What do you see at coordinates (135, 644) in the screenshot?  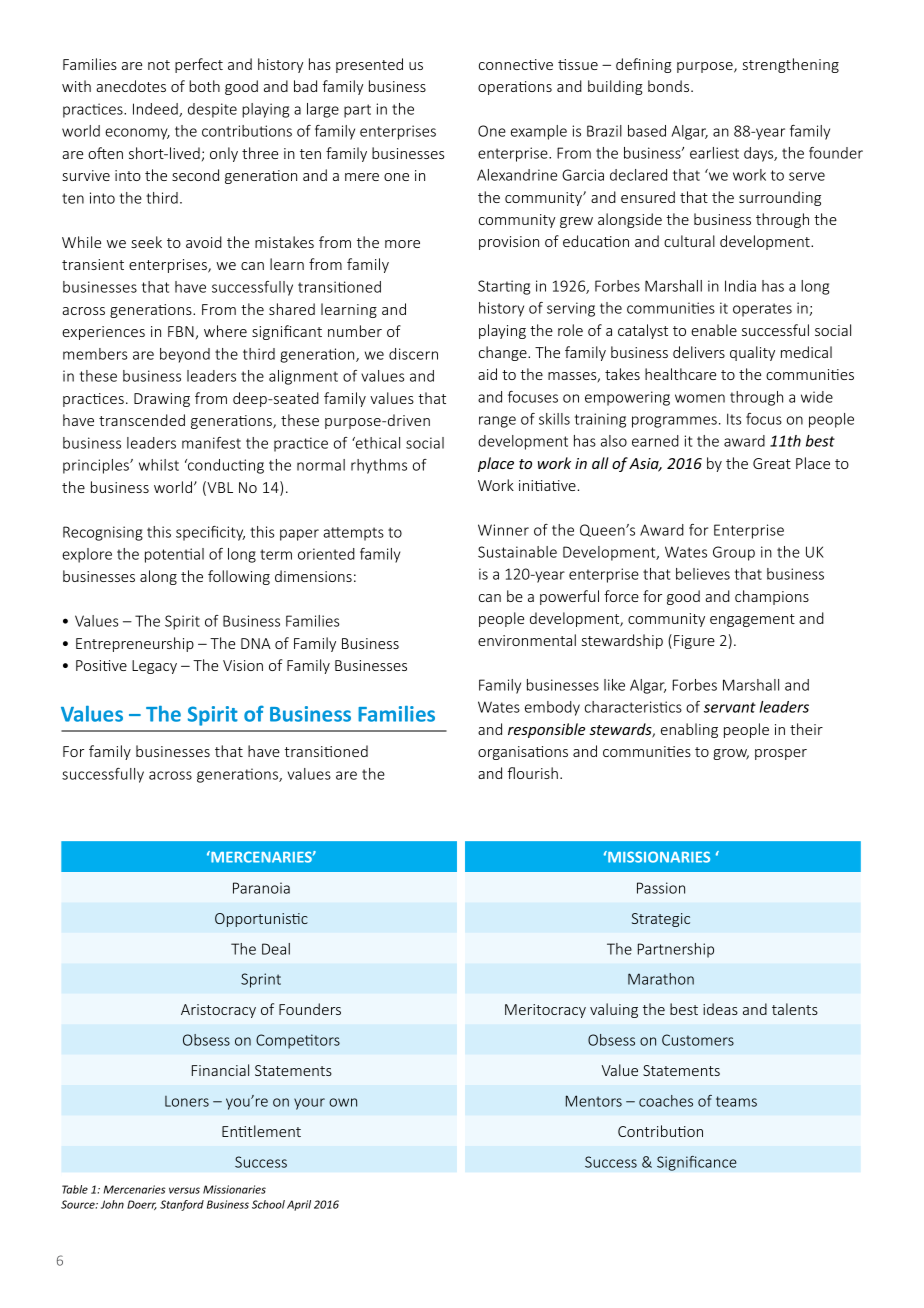 I see `Entrepreneurship` at bounding box center [135, 644].
